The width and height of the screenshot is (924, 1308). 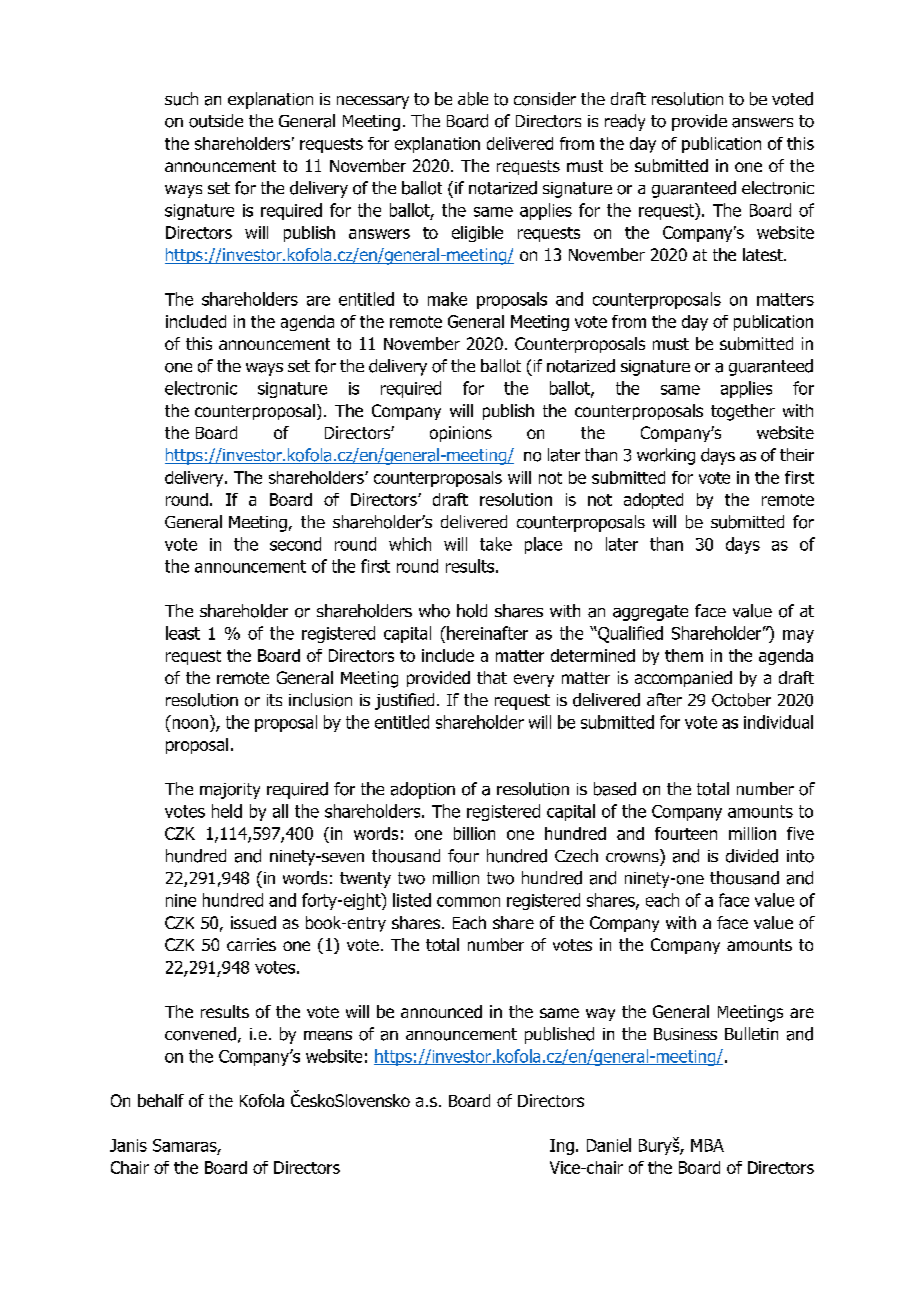 I want to click on divided, so click(x=752, y=856).
